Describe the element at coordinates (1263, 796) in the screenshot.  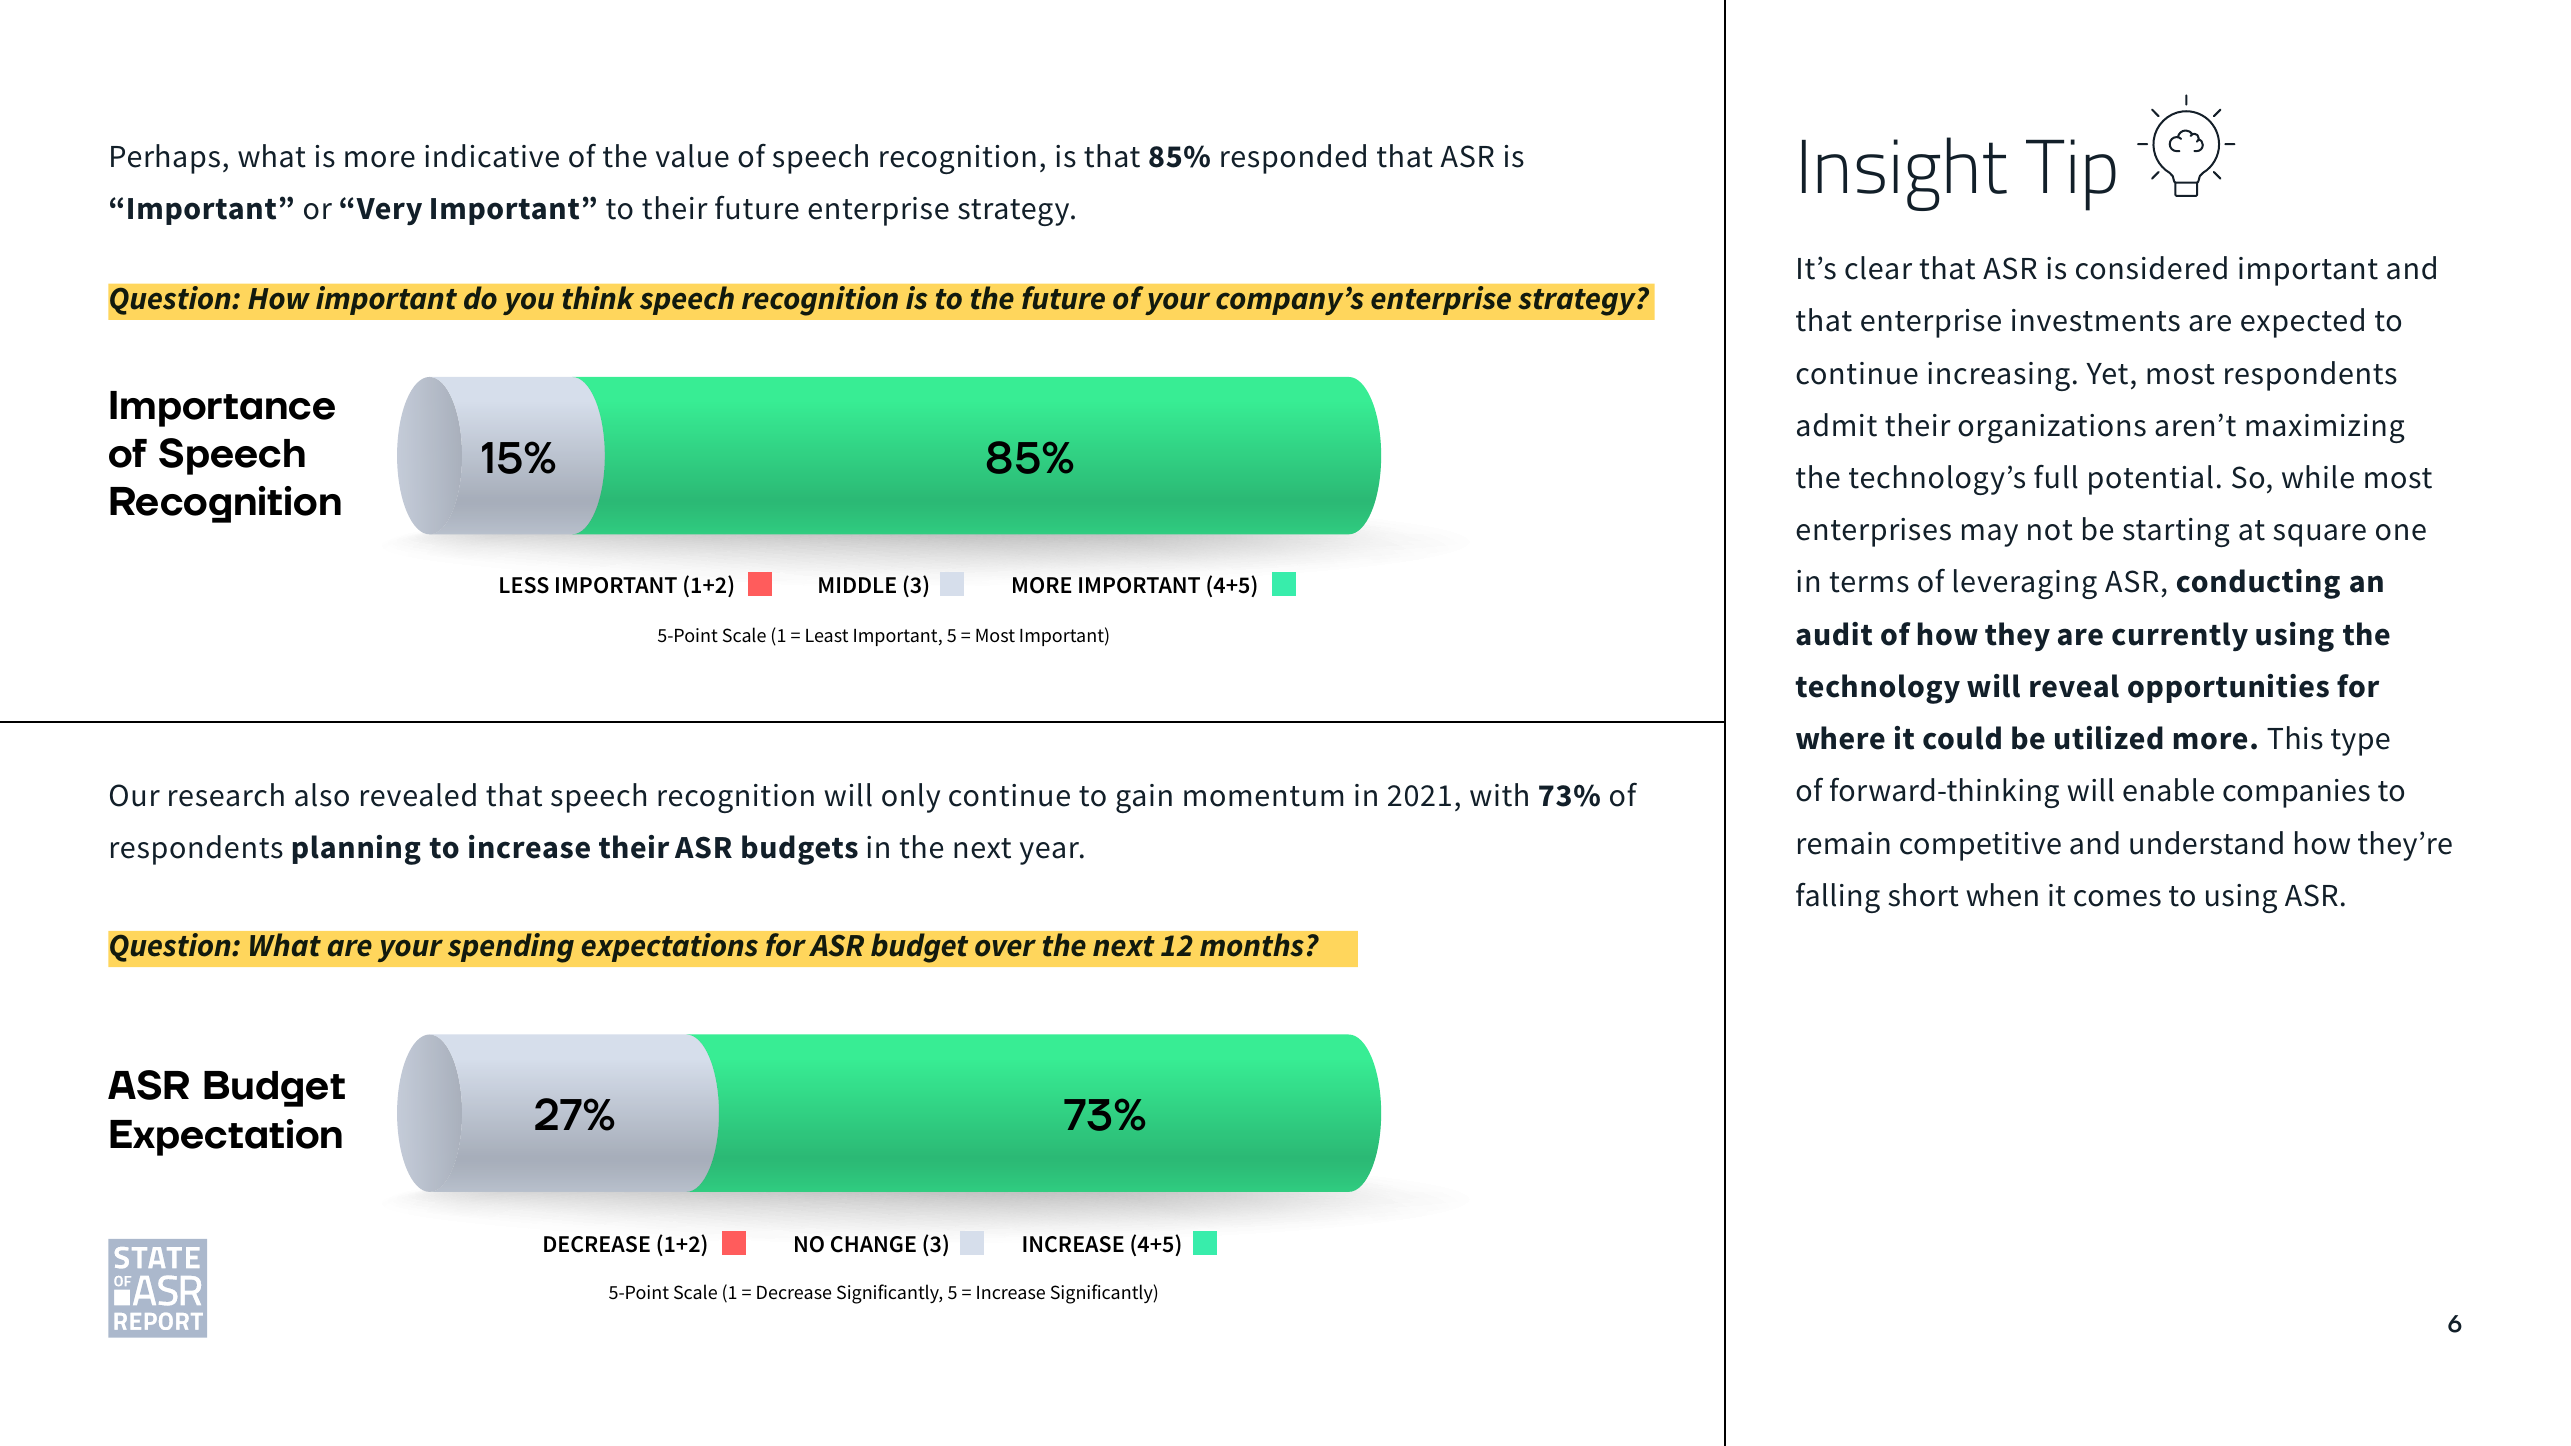
I see `momentum` at that location.
